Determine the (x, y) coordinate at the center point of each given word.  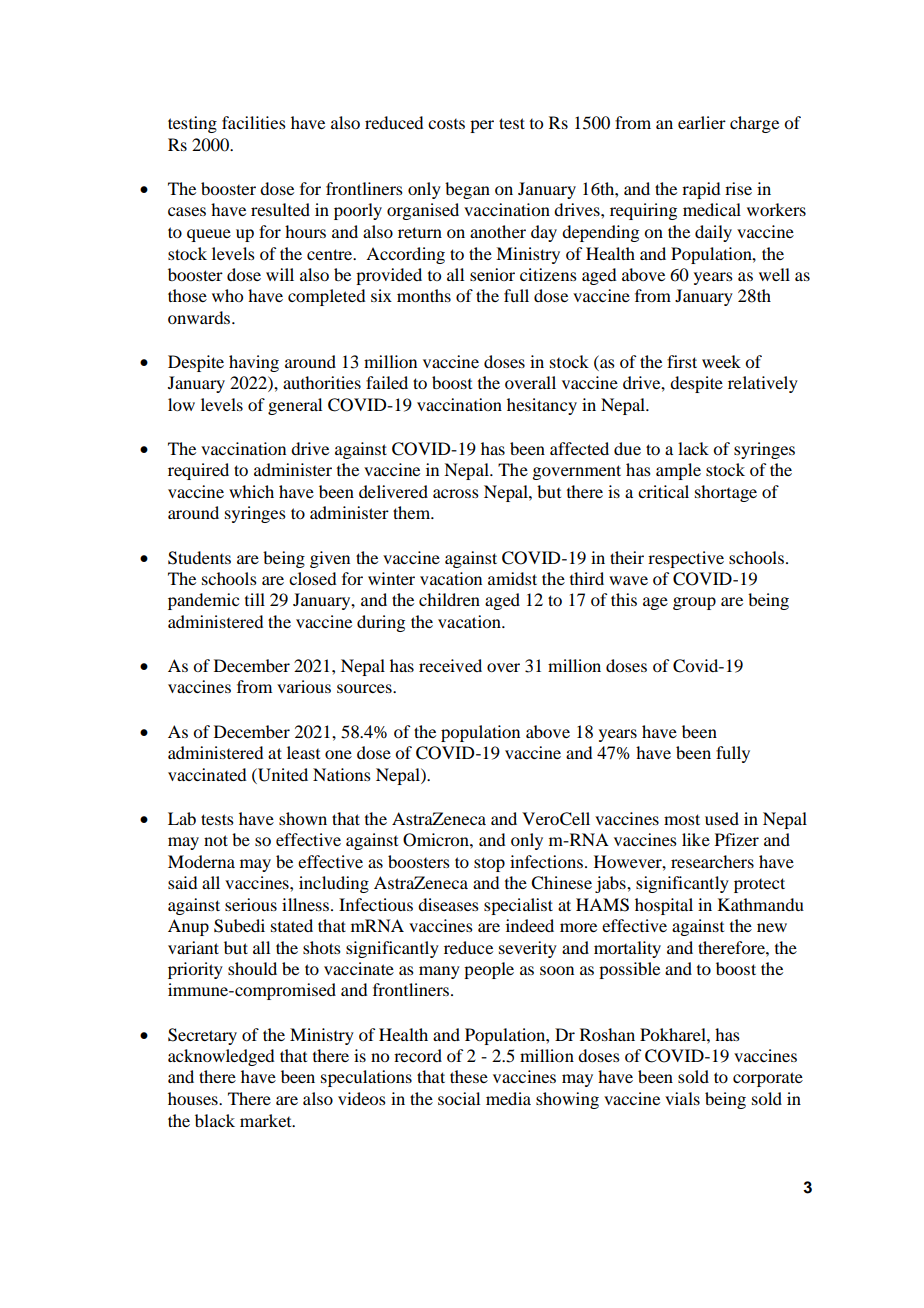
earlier (702, 122)
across (456, 493)
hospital (664, 906)
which (251, 491)
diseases (448, 904)
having (254, 363)
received (450, 665)
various (304, 686)
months (424, 295)
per (482, 126)
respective (686, 559)
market (267, 1120)
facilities (254, 122)
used (722, 818)
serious (251, 904)
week (721, 361)
